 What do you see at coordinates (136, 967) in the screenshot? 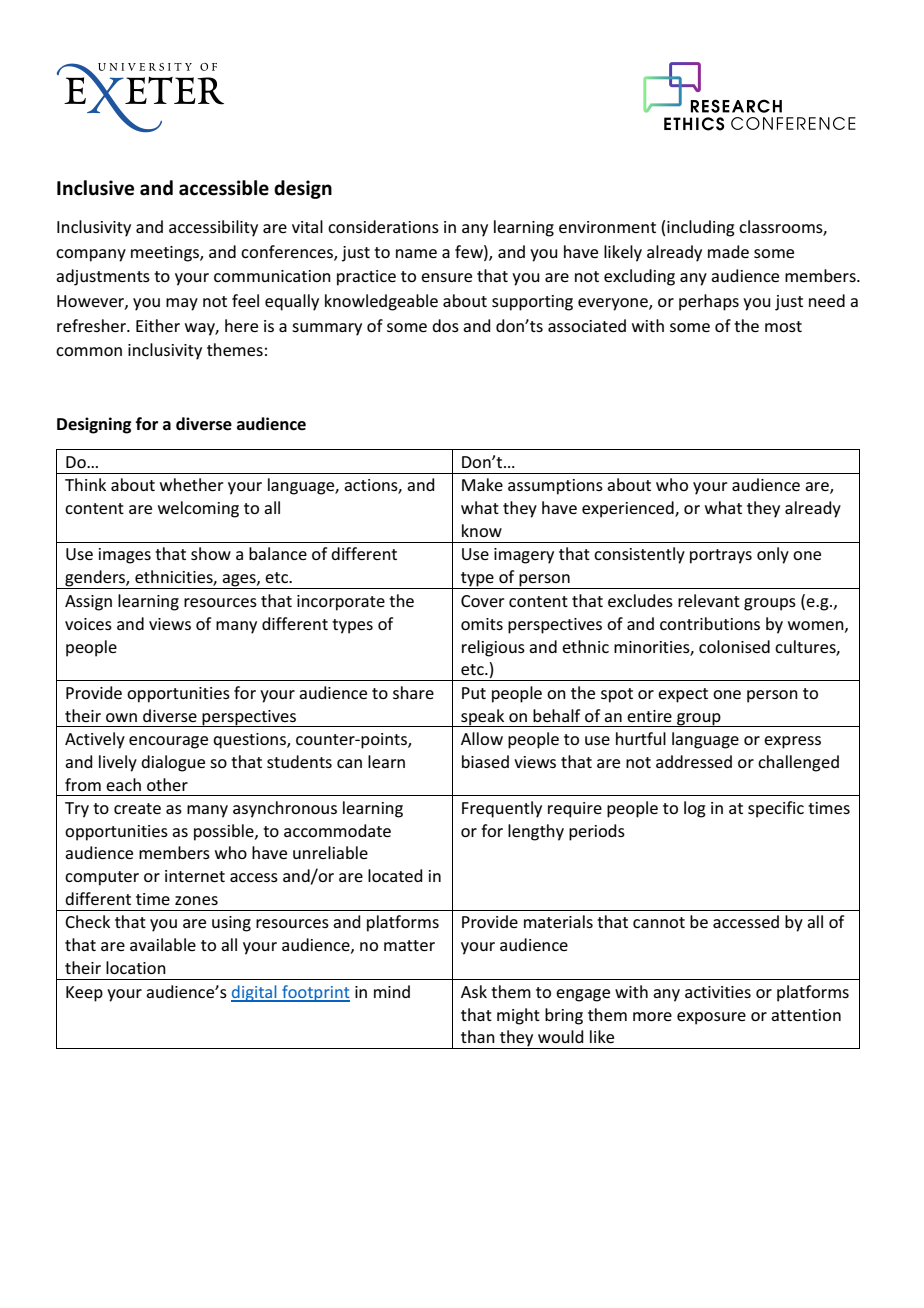
I see `location` at bounding box center [136, 967].
